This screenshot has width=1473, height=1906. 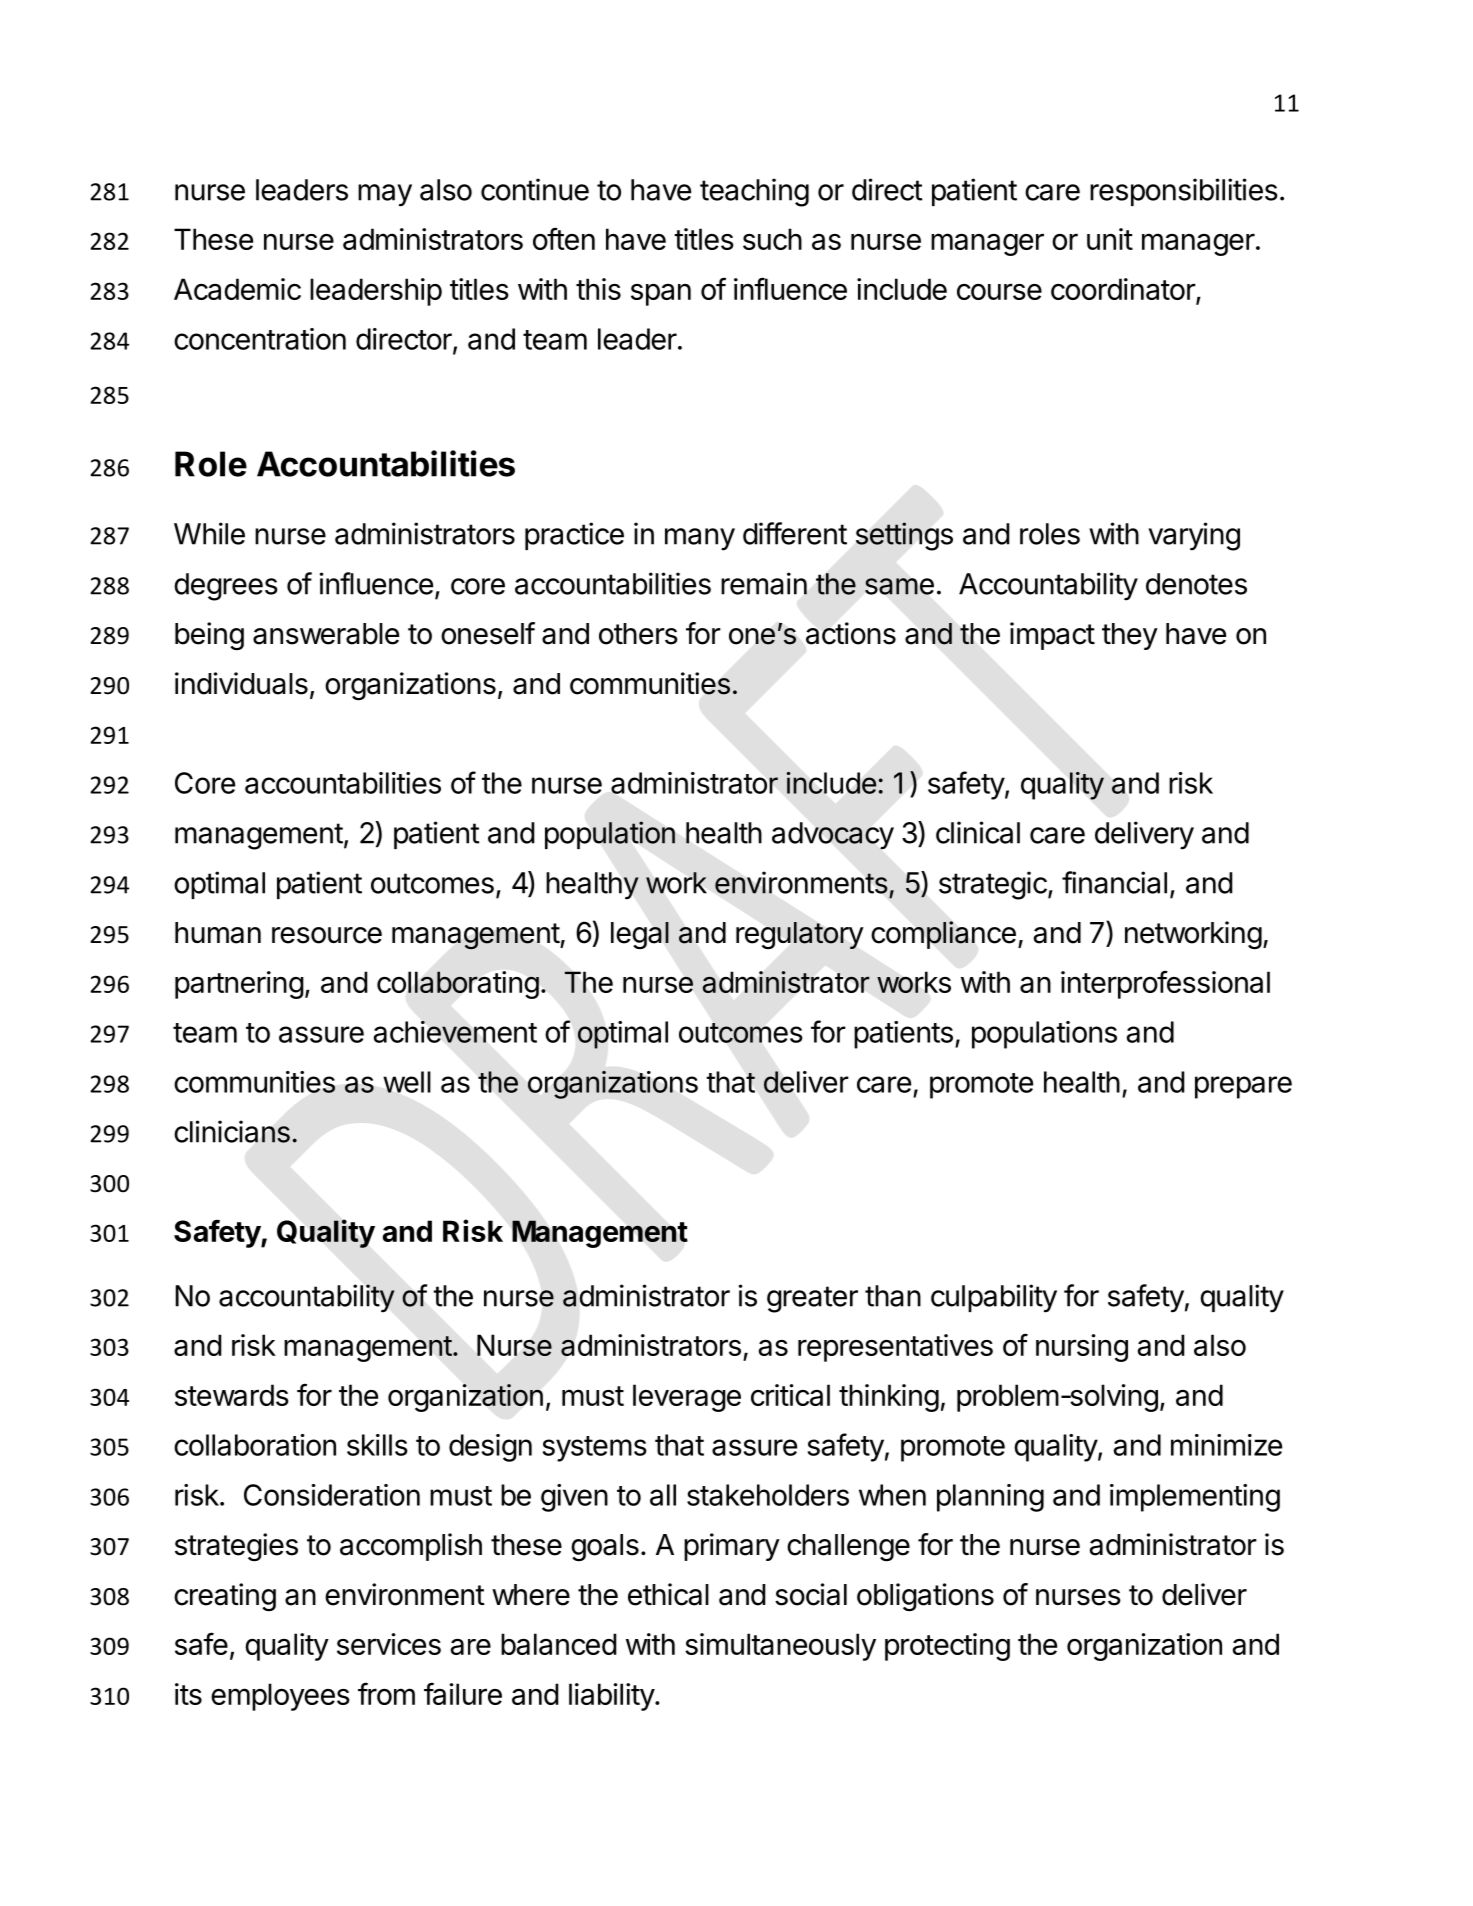 I want to click on resource, so click(x=327, y=935).
